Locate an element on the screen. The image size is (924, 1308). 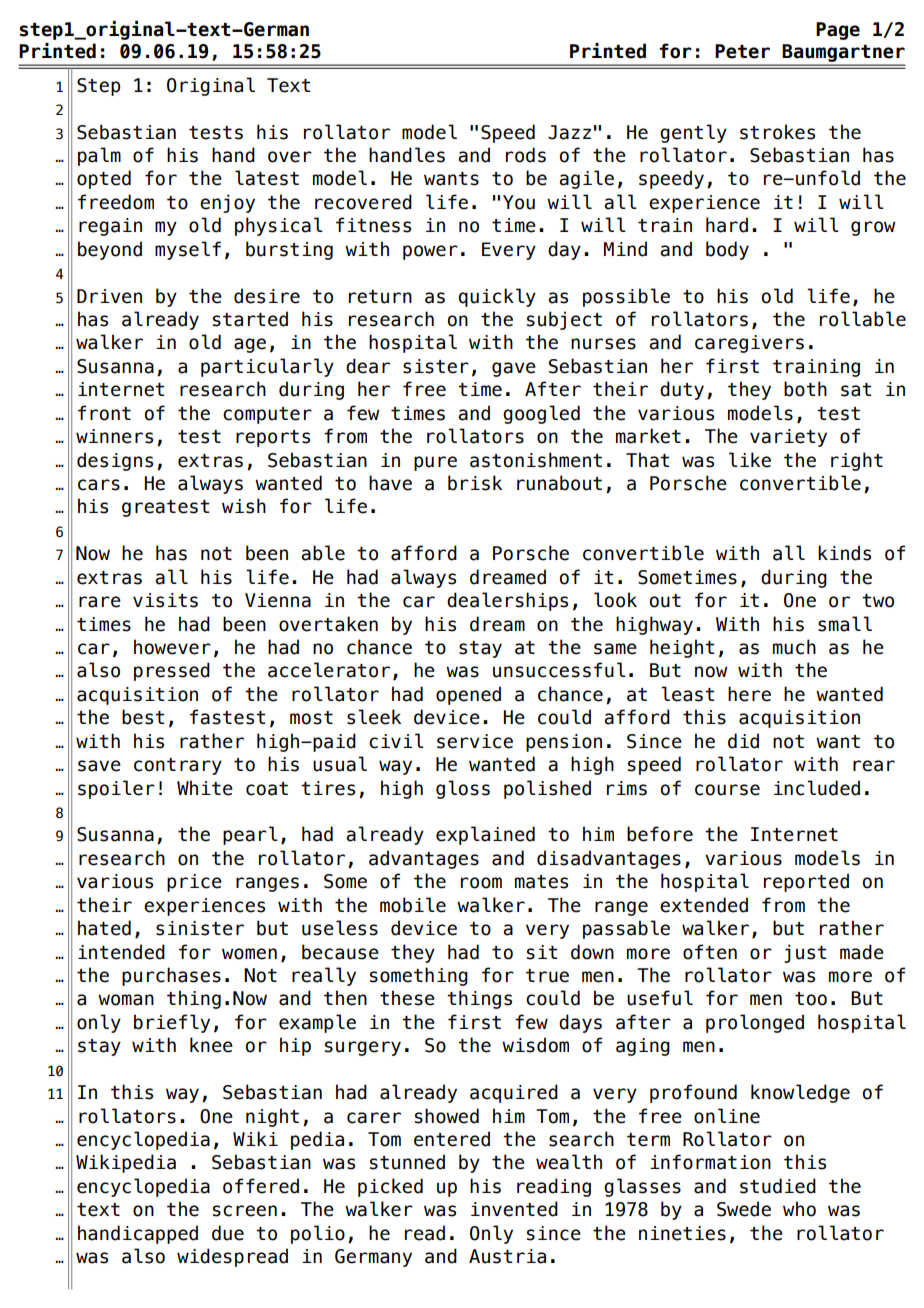
due is located at coordinates (228, 1233).
